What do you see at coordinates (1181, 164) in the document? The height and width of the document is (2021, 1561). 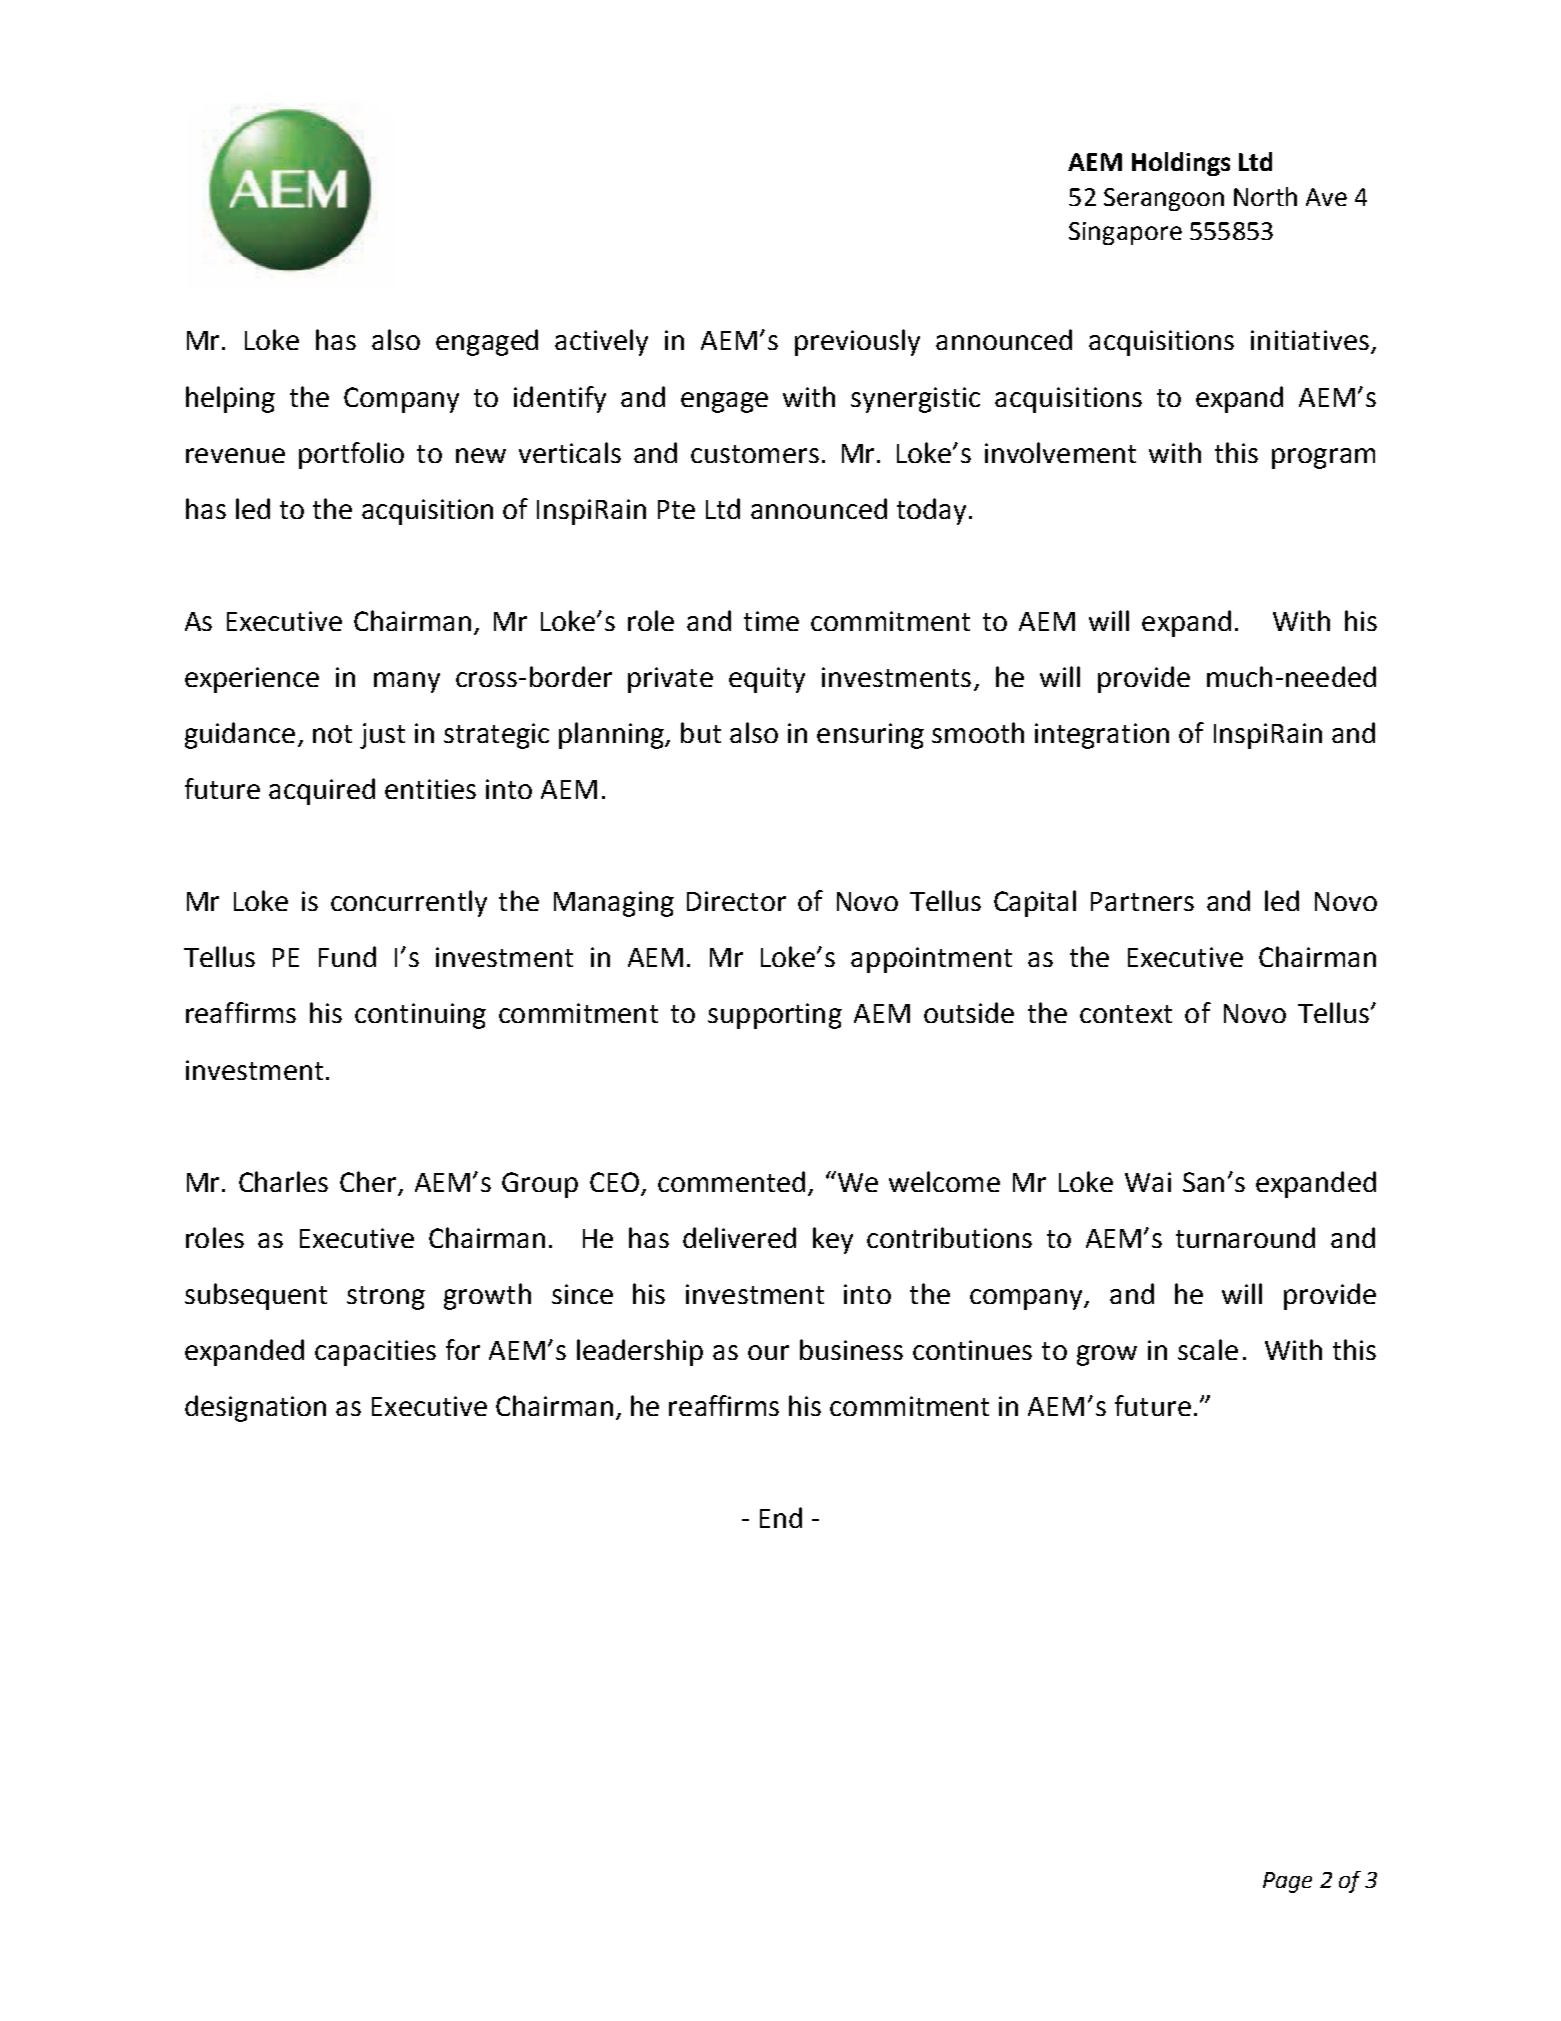 I see `Holdings` at bounding box center [1181, 164].
